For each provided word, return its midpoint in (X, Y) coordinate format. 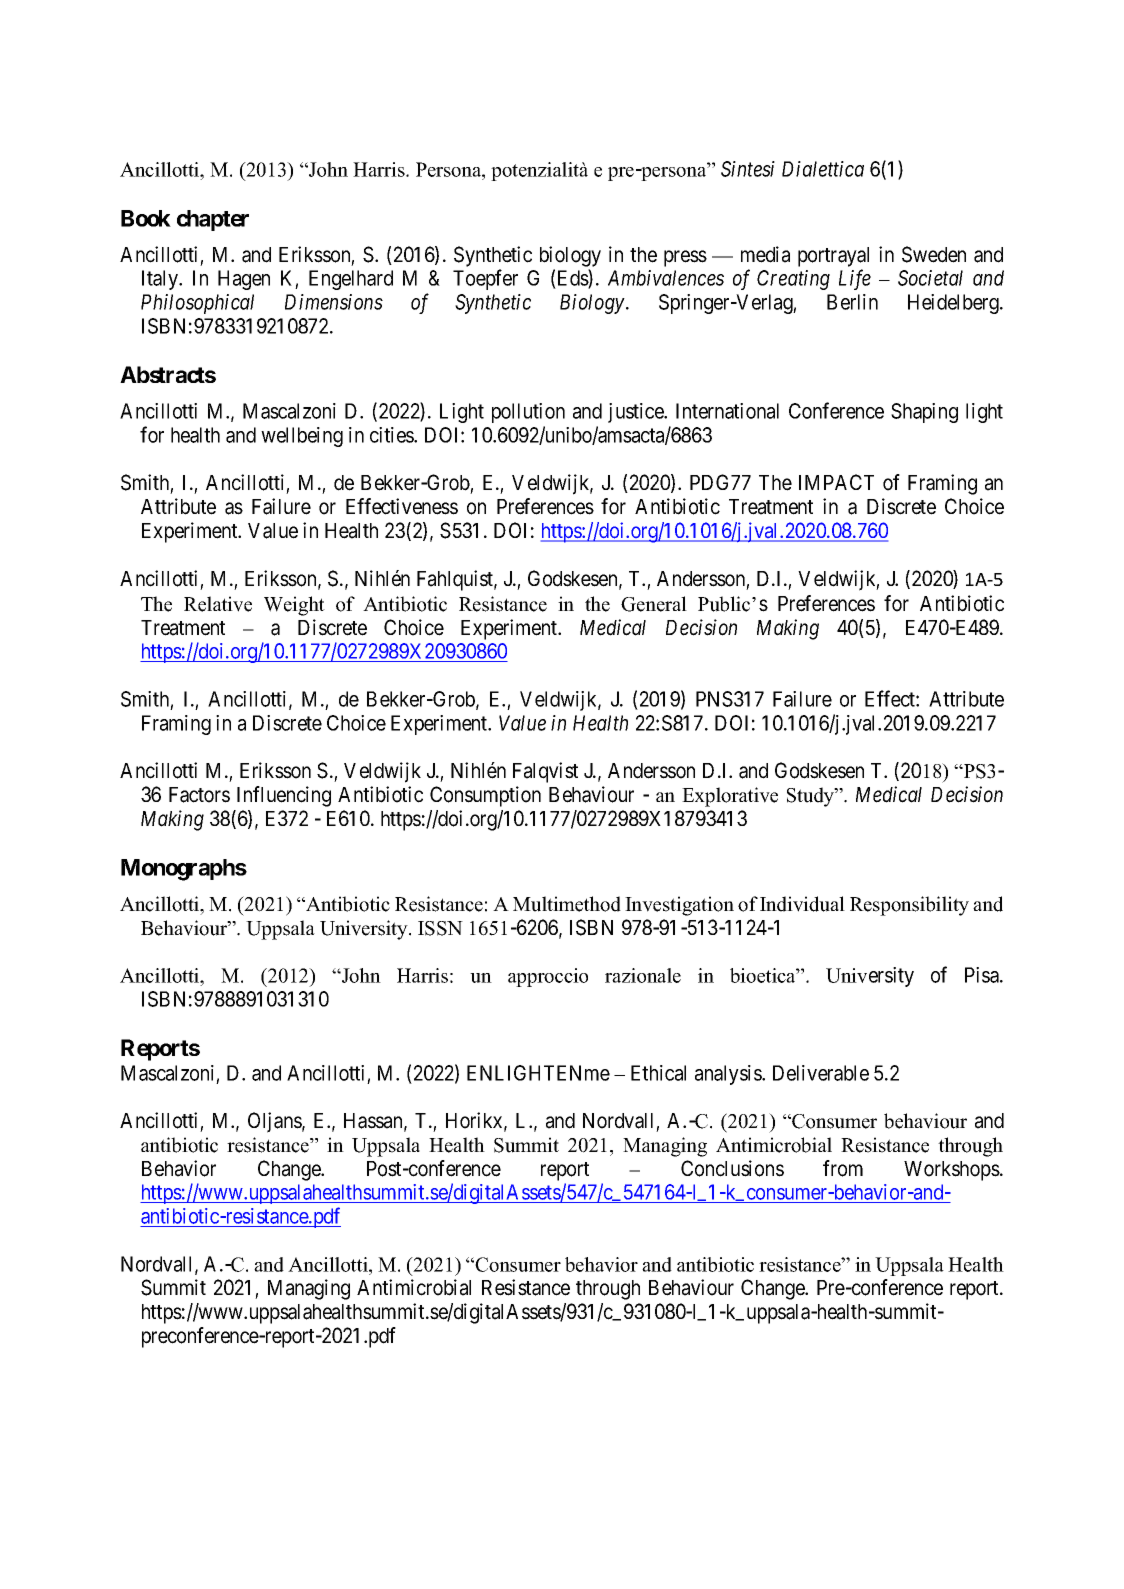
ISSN (440, 928)
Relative (218, 604)
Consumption (485, 796)
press (685, 258)
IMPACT (836, 482)
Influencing (284, 796)
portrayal (833, 257)
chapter (213, 220)
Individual (802, 904)
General (654, 604)
